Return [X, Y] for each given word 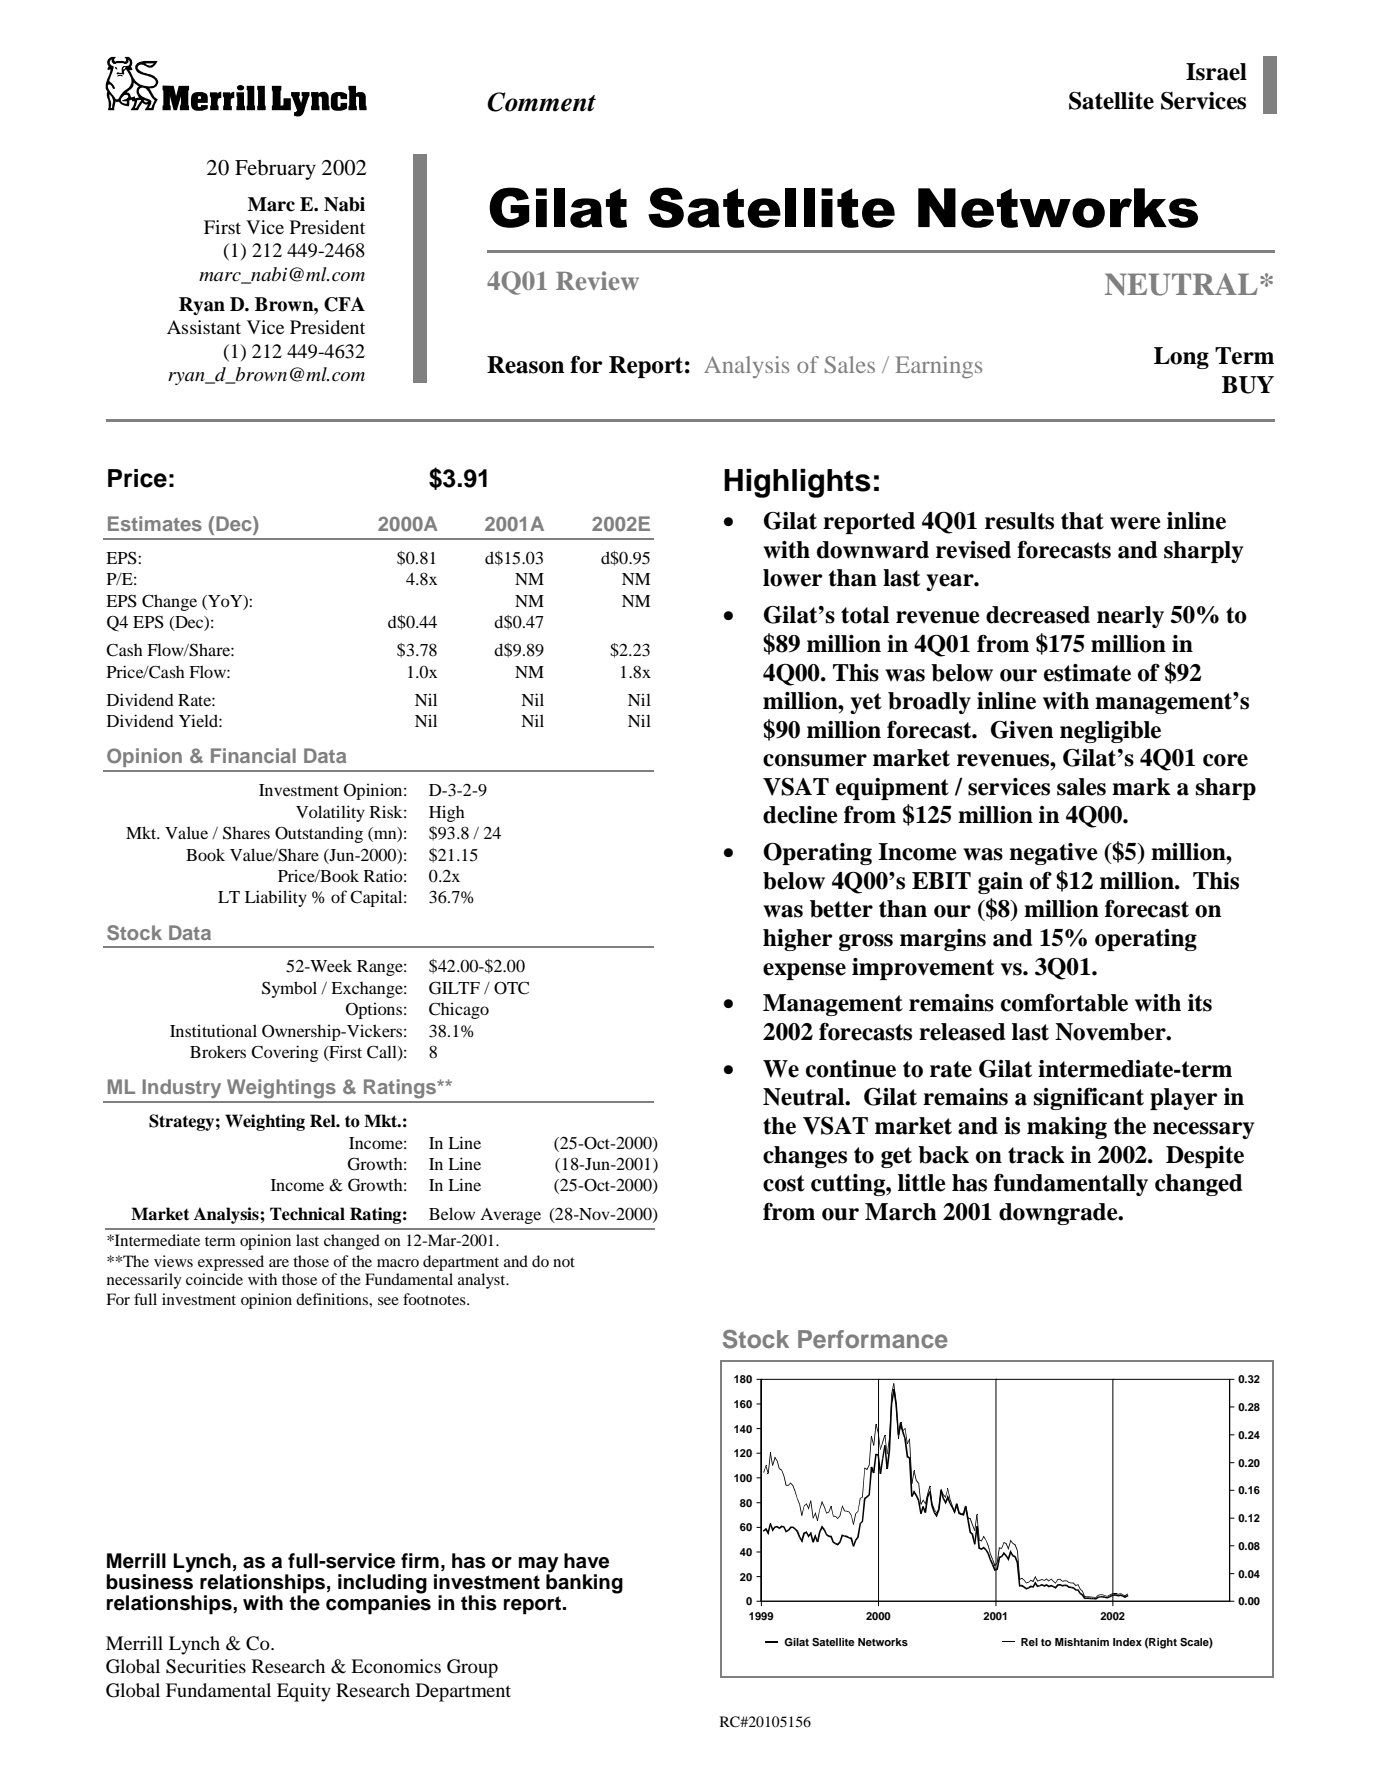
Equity [304, 1692]
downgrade [1059, 1214]
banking [584, 1583]
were [1135, 523]
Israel [1216, 72]
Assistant [204, 327]
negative [1053, 854]
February [275, 170]
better [841, 909]
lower [793, 578]
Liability [276, 898]
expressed [231, 1263]
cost [784, 1183]
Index [1127, 1642]
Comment [541, 102]
